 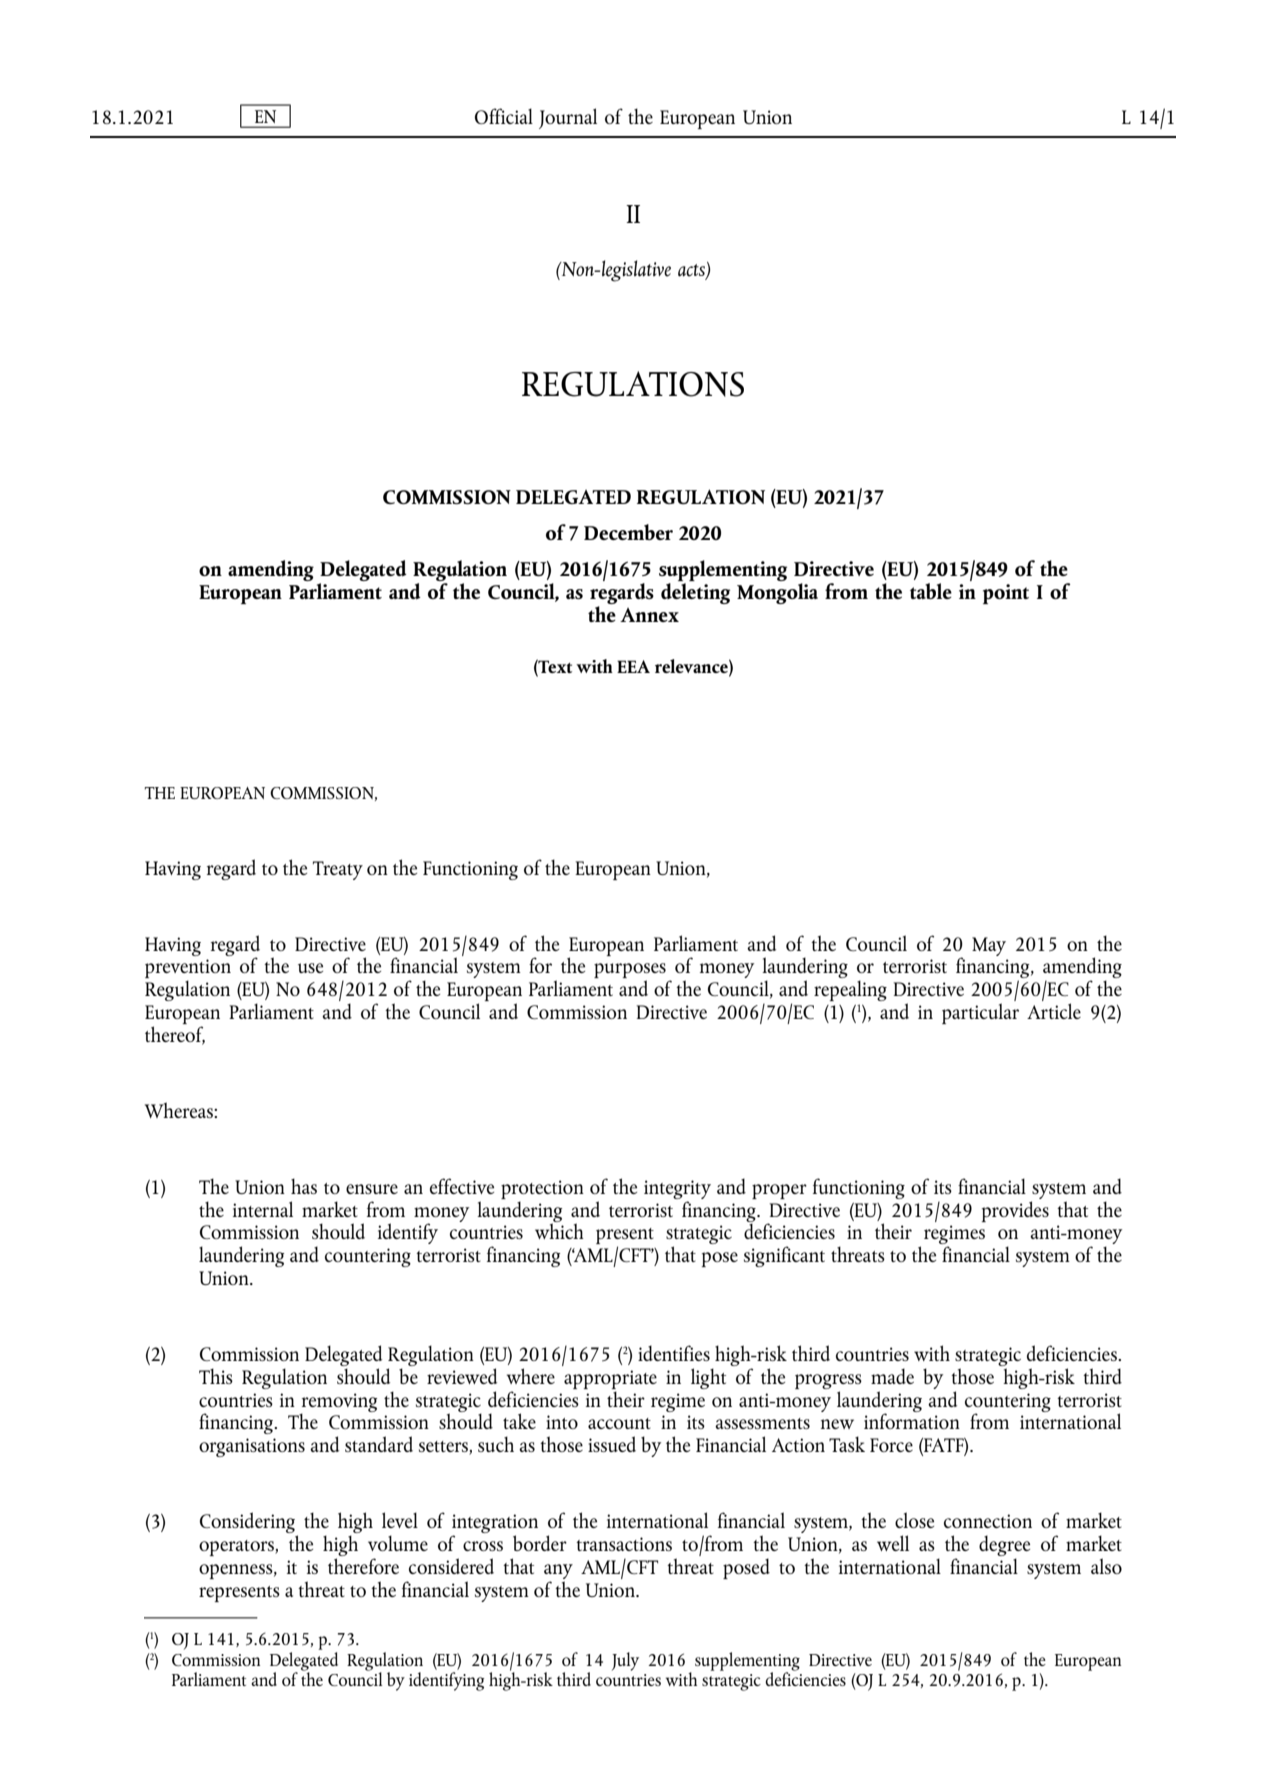 I want to click on Treaty, so click(x=338, y=870).
